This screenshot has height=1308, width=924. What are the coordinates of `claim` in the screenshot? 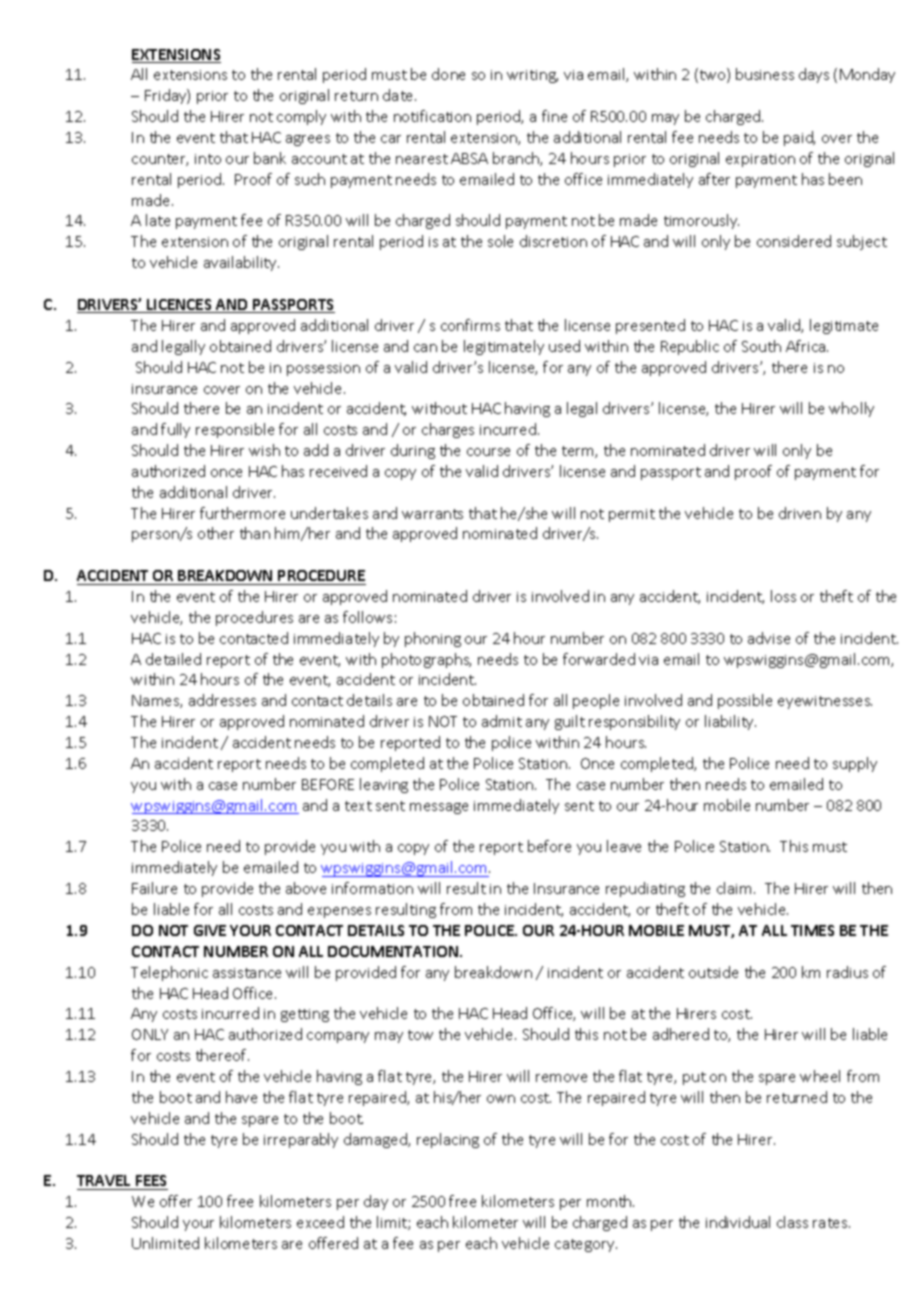 It's located at (734, 888).
